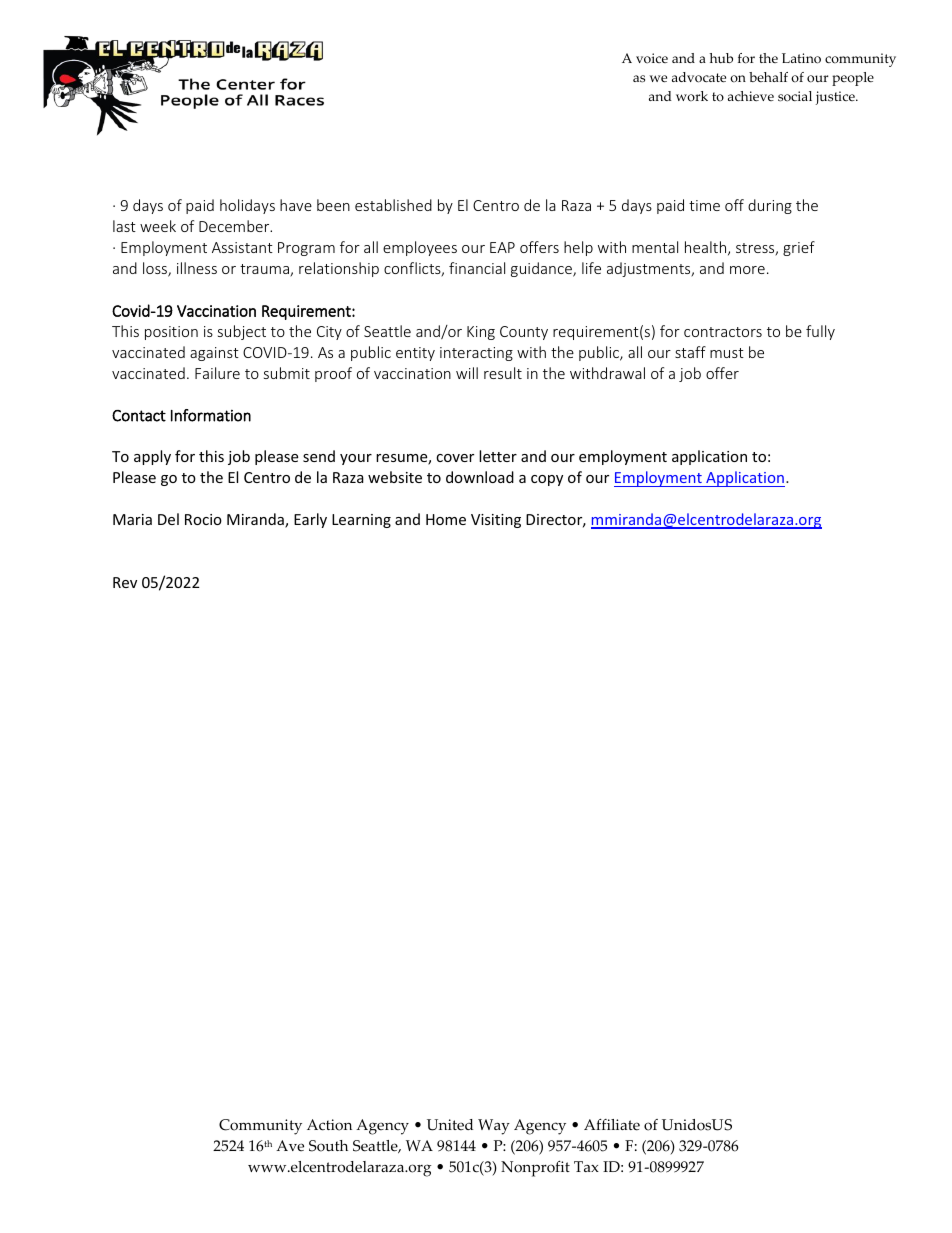 This document has width=952, height=1233. I want to click on Information, so click(211, 415).
